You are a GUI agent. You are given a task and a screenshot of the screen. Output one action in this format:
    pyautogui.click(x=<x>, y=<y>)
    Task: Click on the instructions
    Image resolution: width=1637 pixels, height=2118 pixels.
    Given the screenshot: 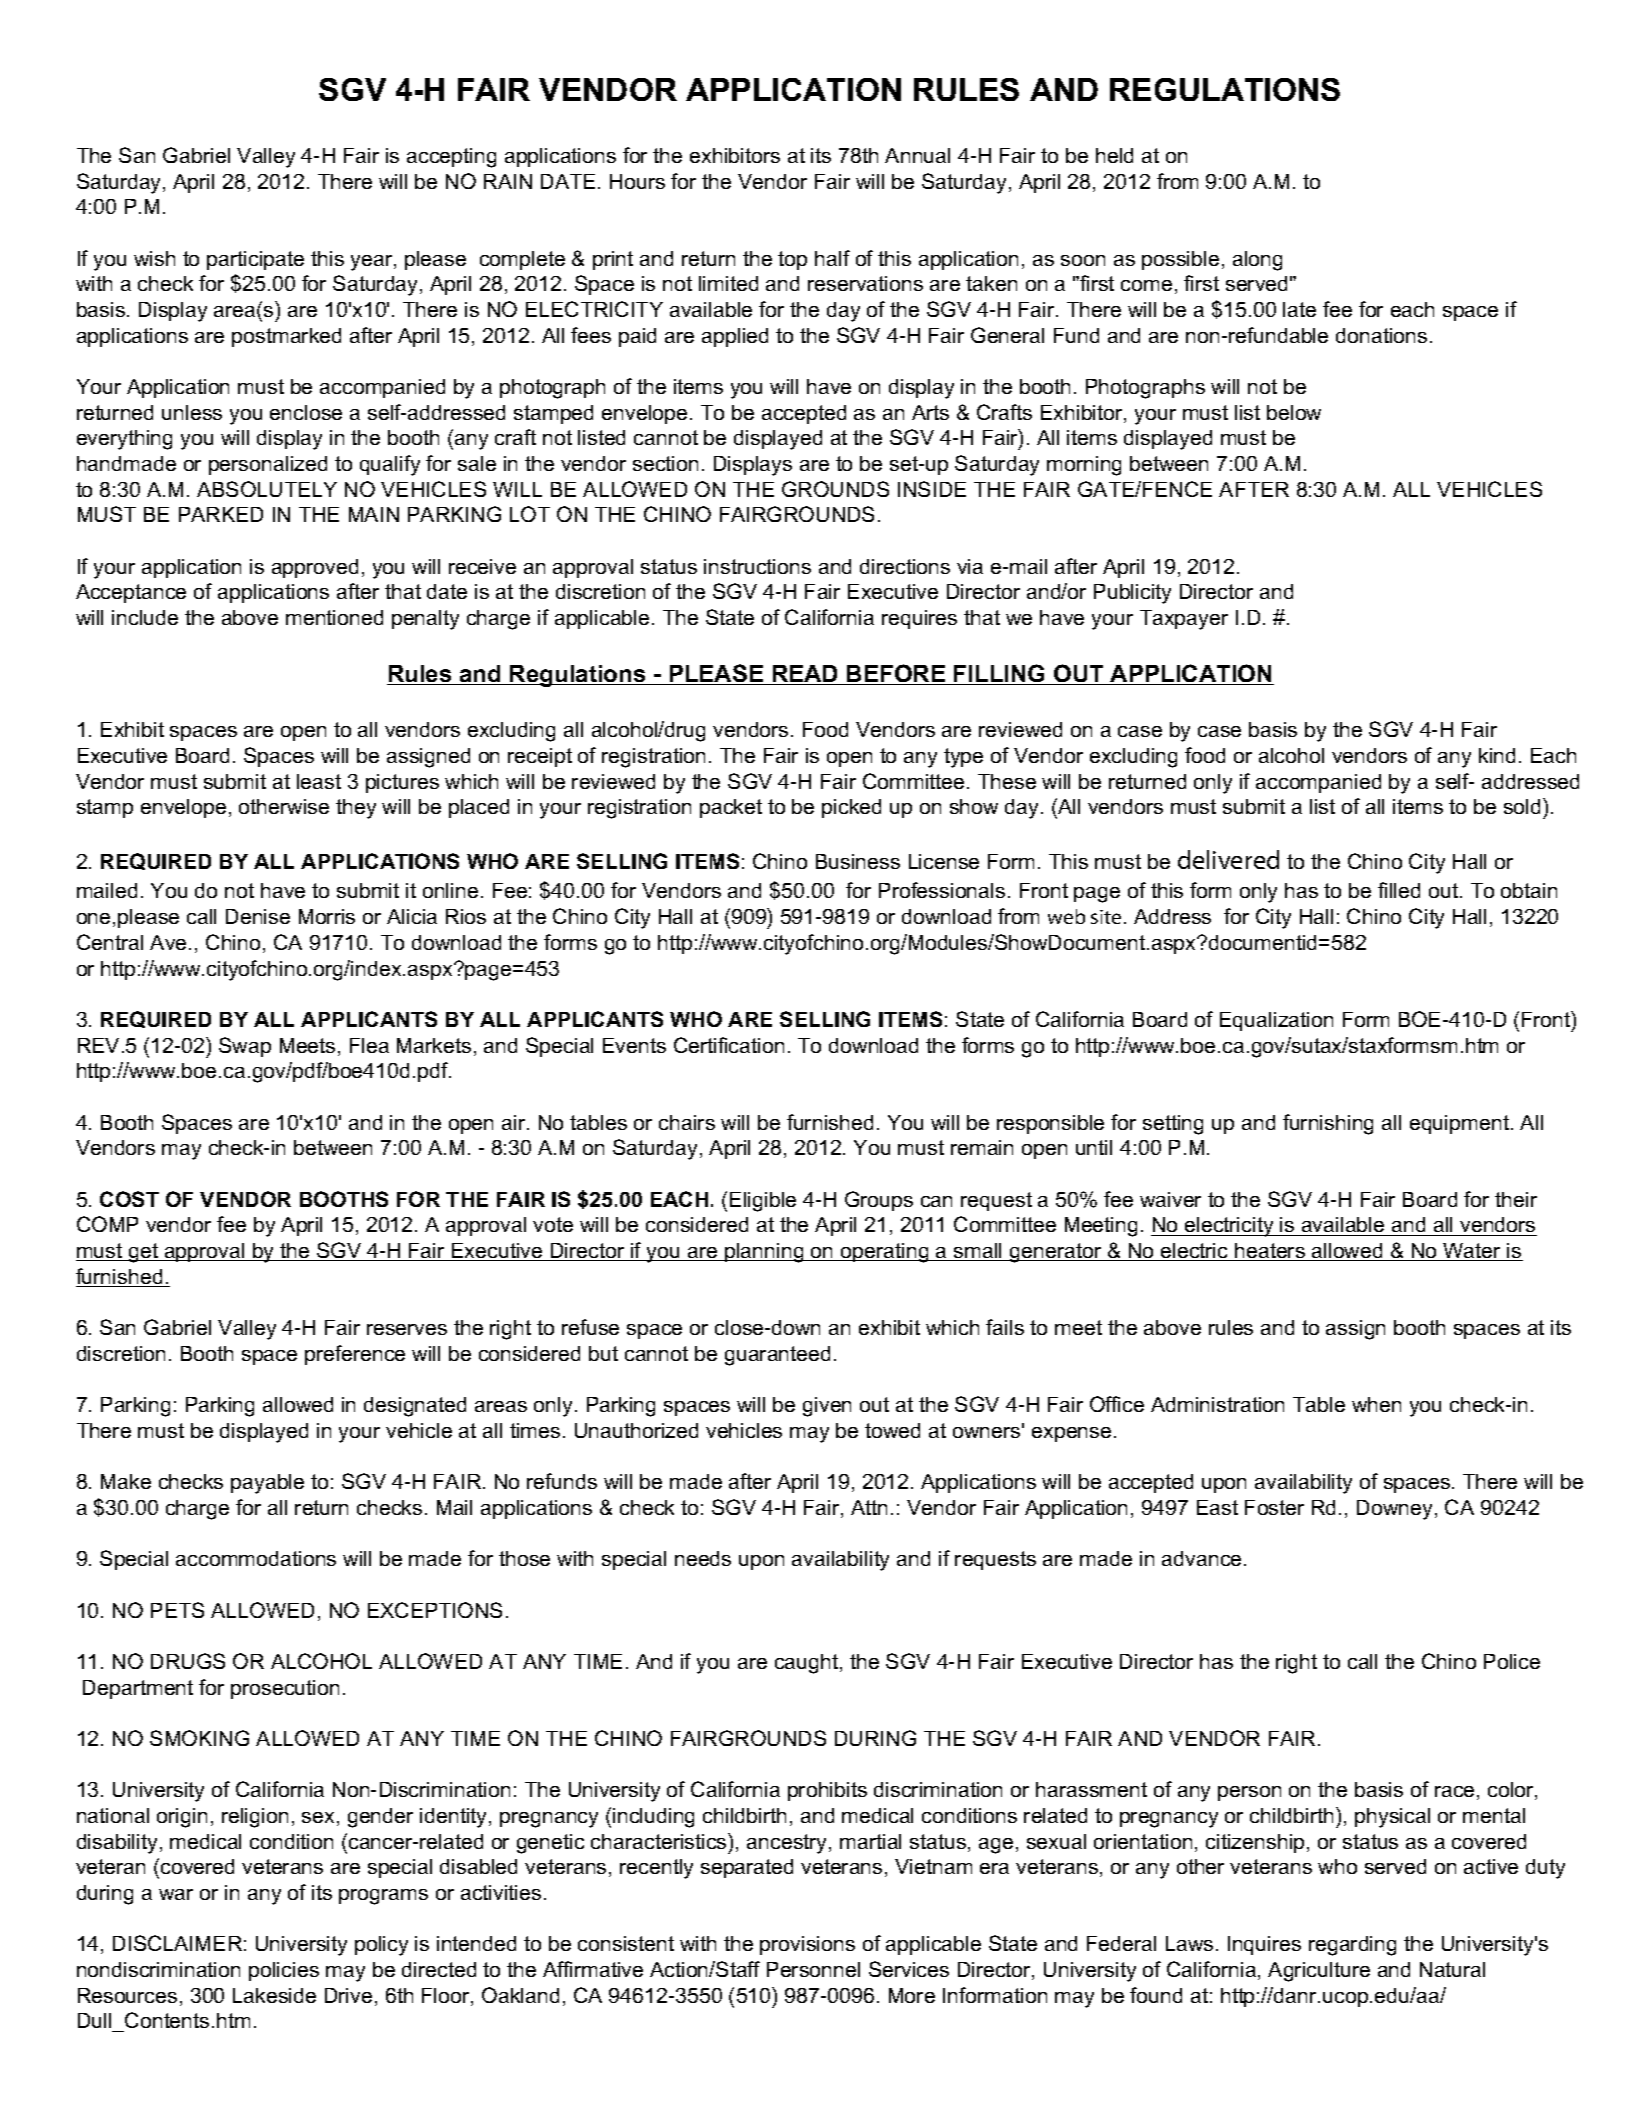 What is the action you would take?
    pyautogui.click(x=757, y=566)
